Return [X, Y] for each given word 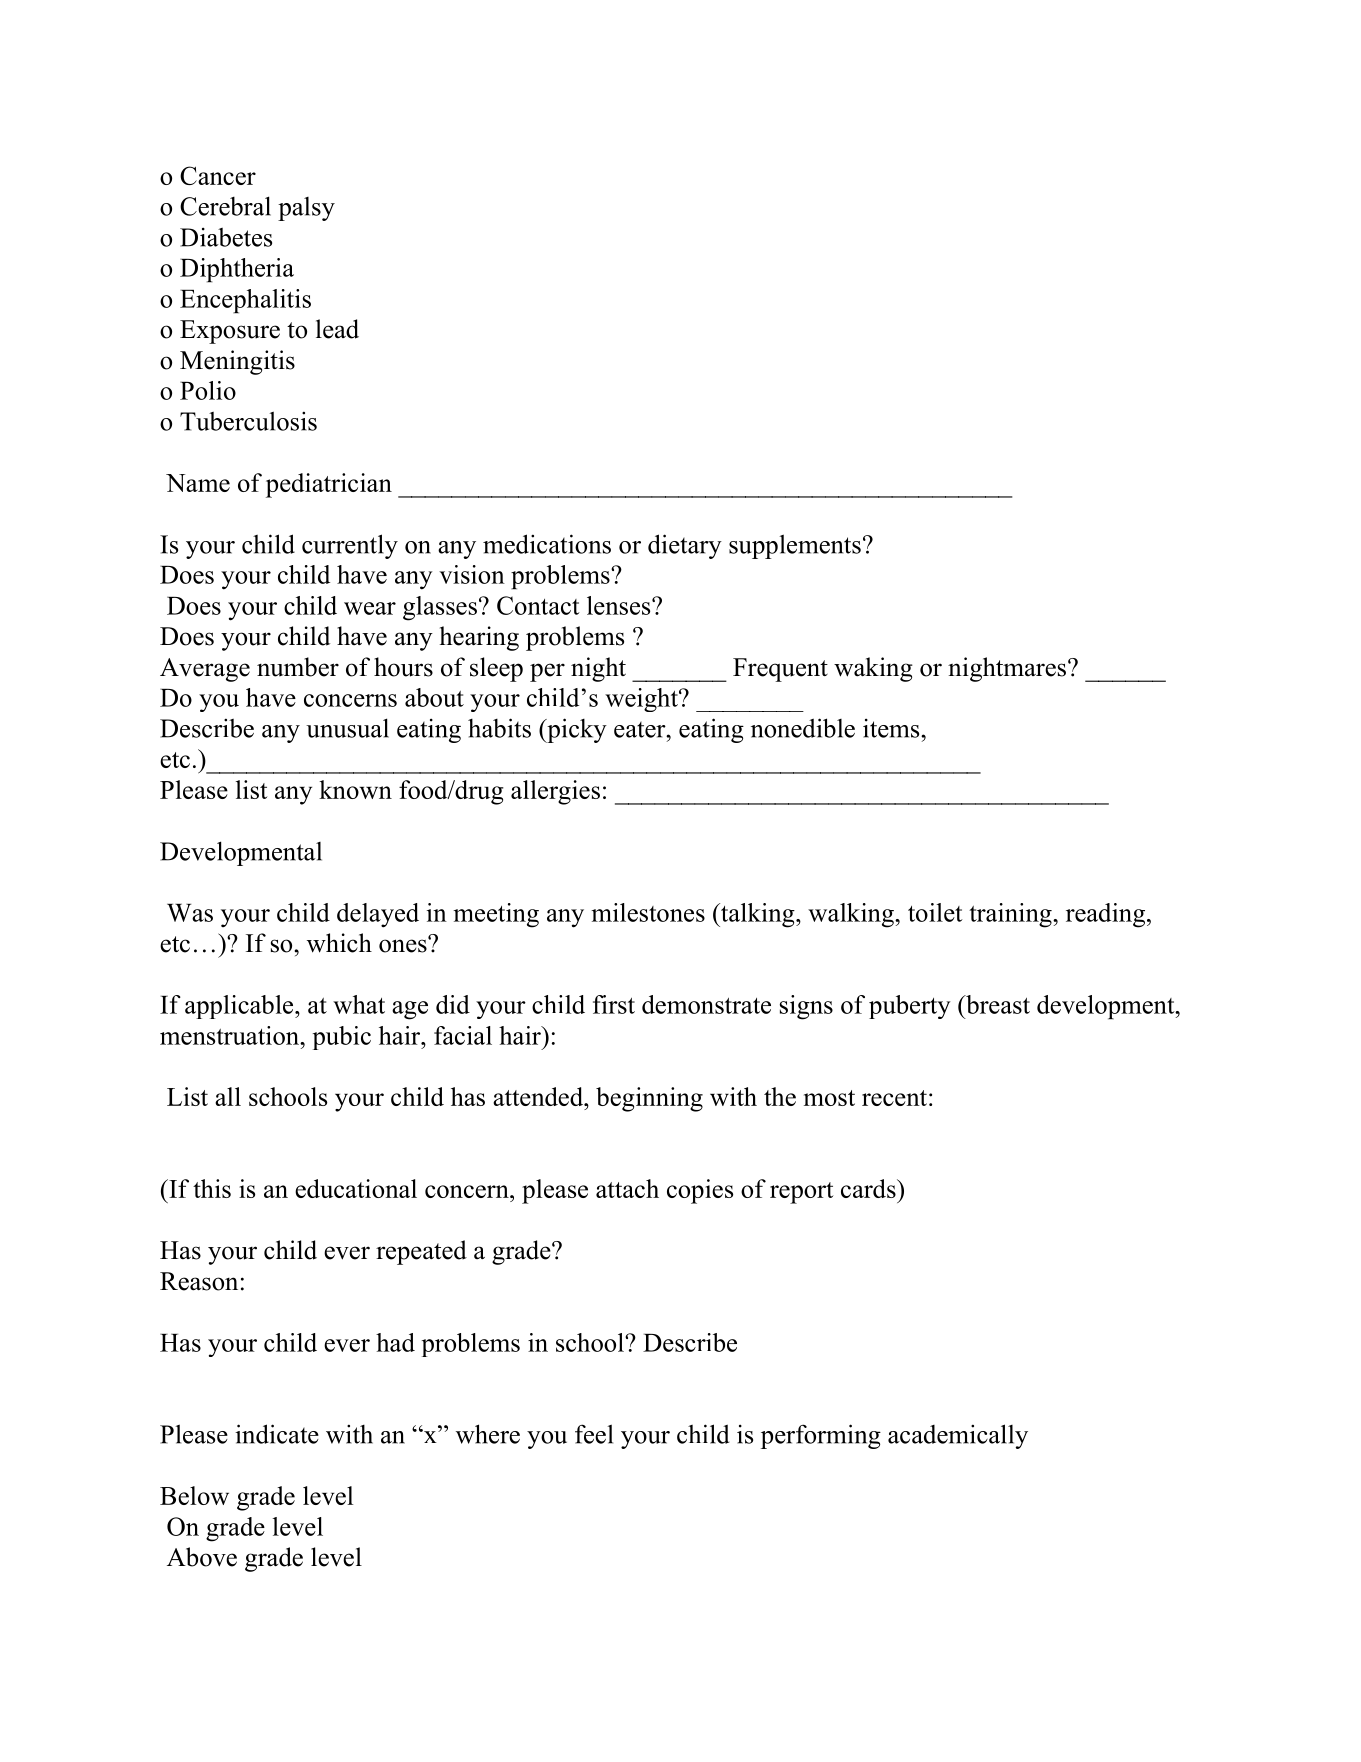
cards [869, 1188]
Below [194, 1495]
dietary [685, 546]
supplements [795, 546]
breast [997, 1004]
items [892, 728]
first [614, 1004]
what [359, 1004]
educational [356, 1188]
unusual [347, 728]
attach [627, 1188]
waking [873, 669]
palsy [306, 209]
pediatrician [329, 485]
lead [337, 329]
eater [641, 730]
